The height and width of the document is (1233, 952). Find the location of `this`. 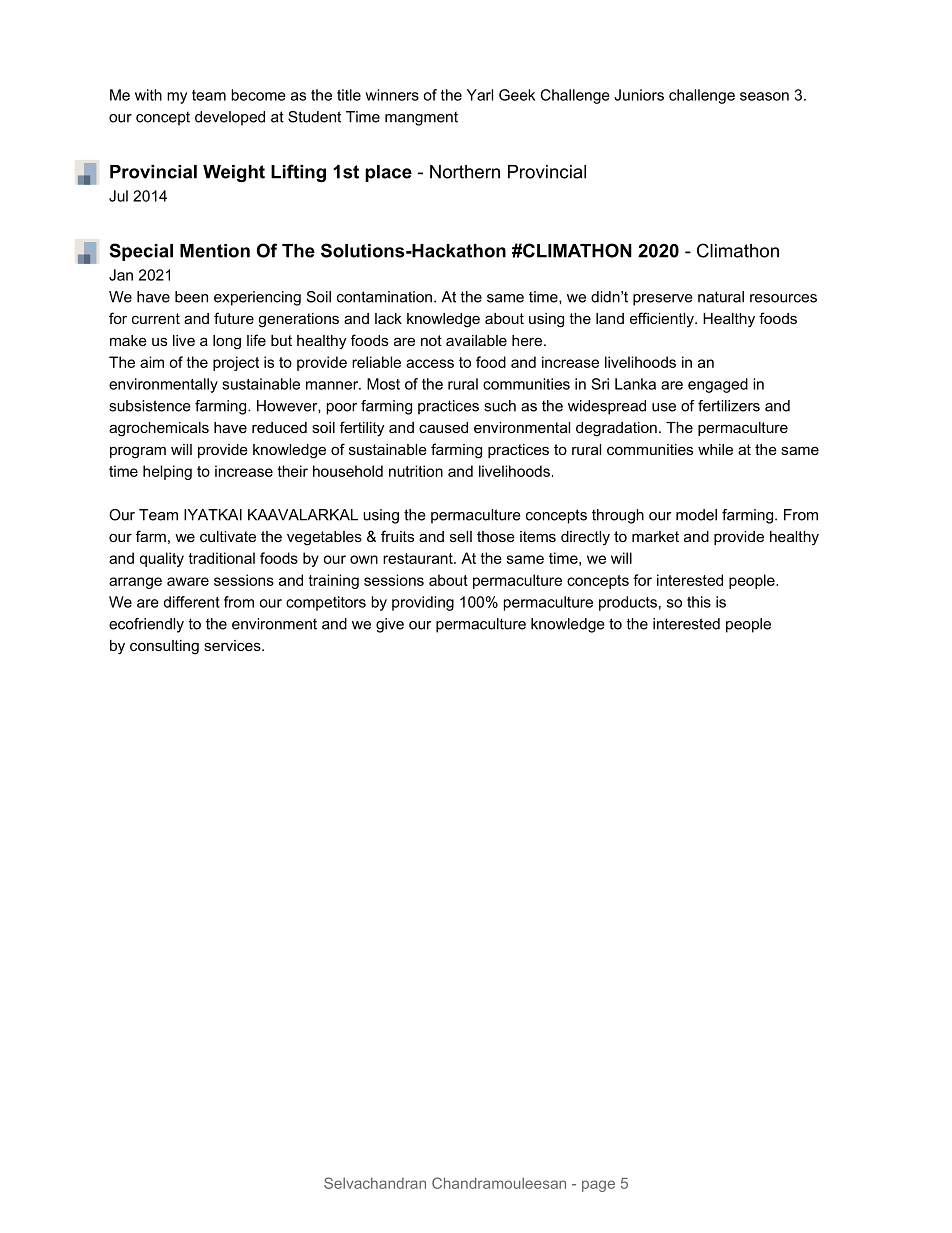

this is located at coordinates (699, 602).
